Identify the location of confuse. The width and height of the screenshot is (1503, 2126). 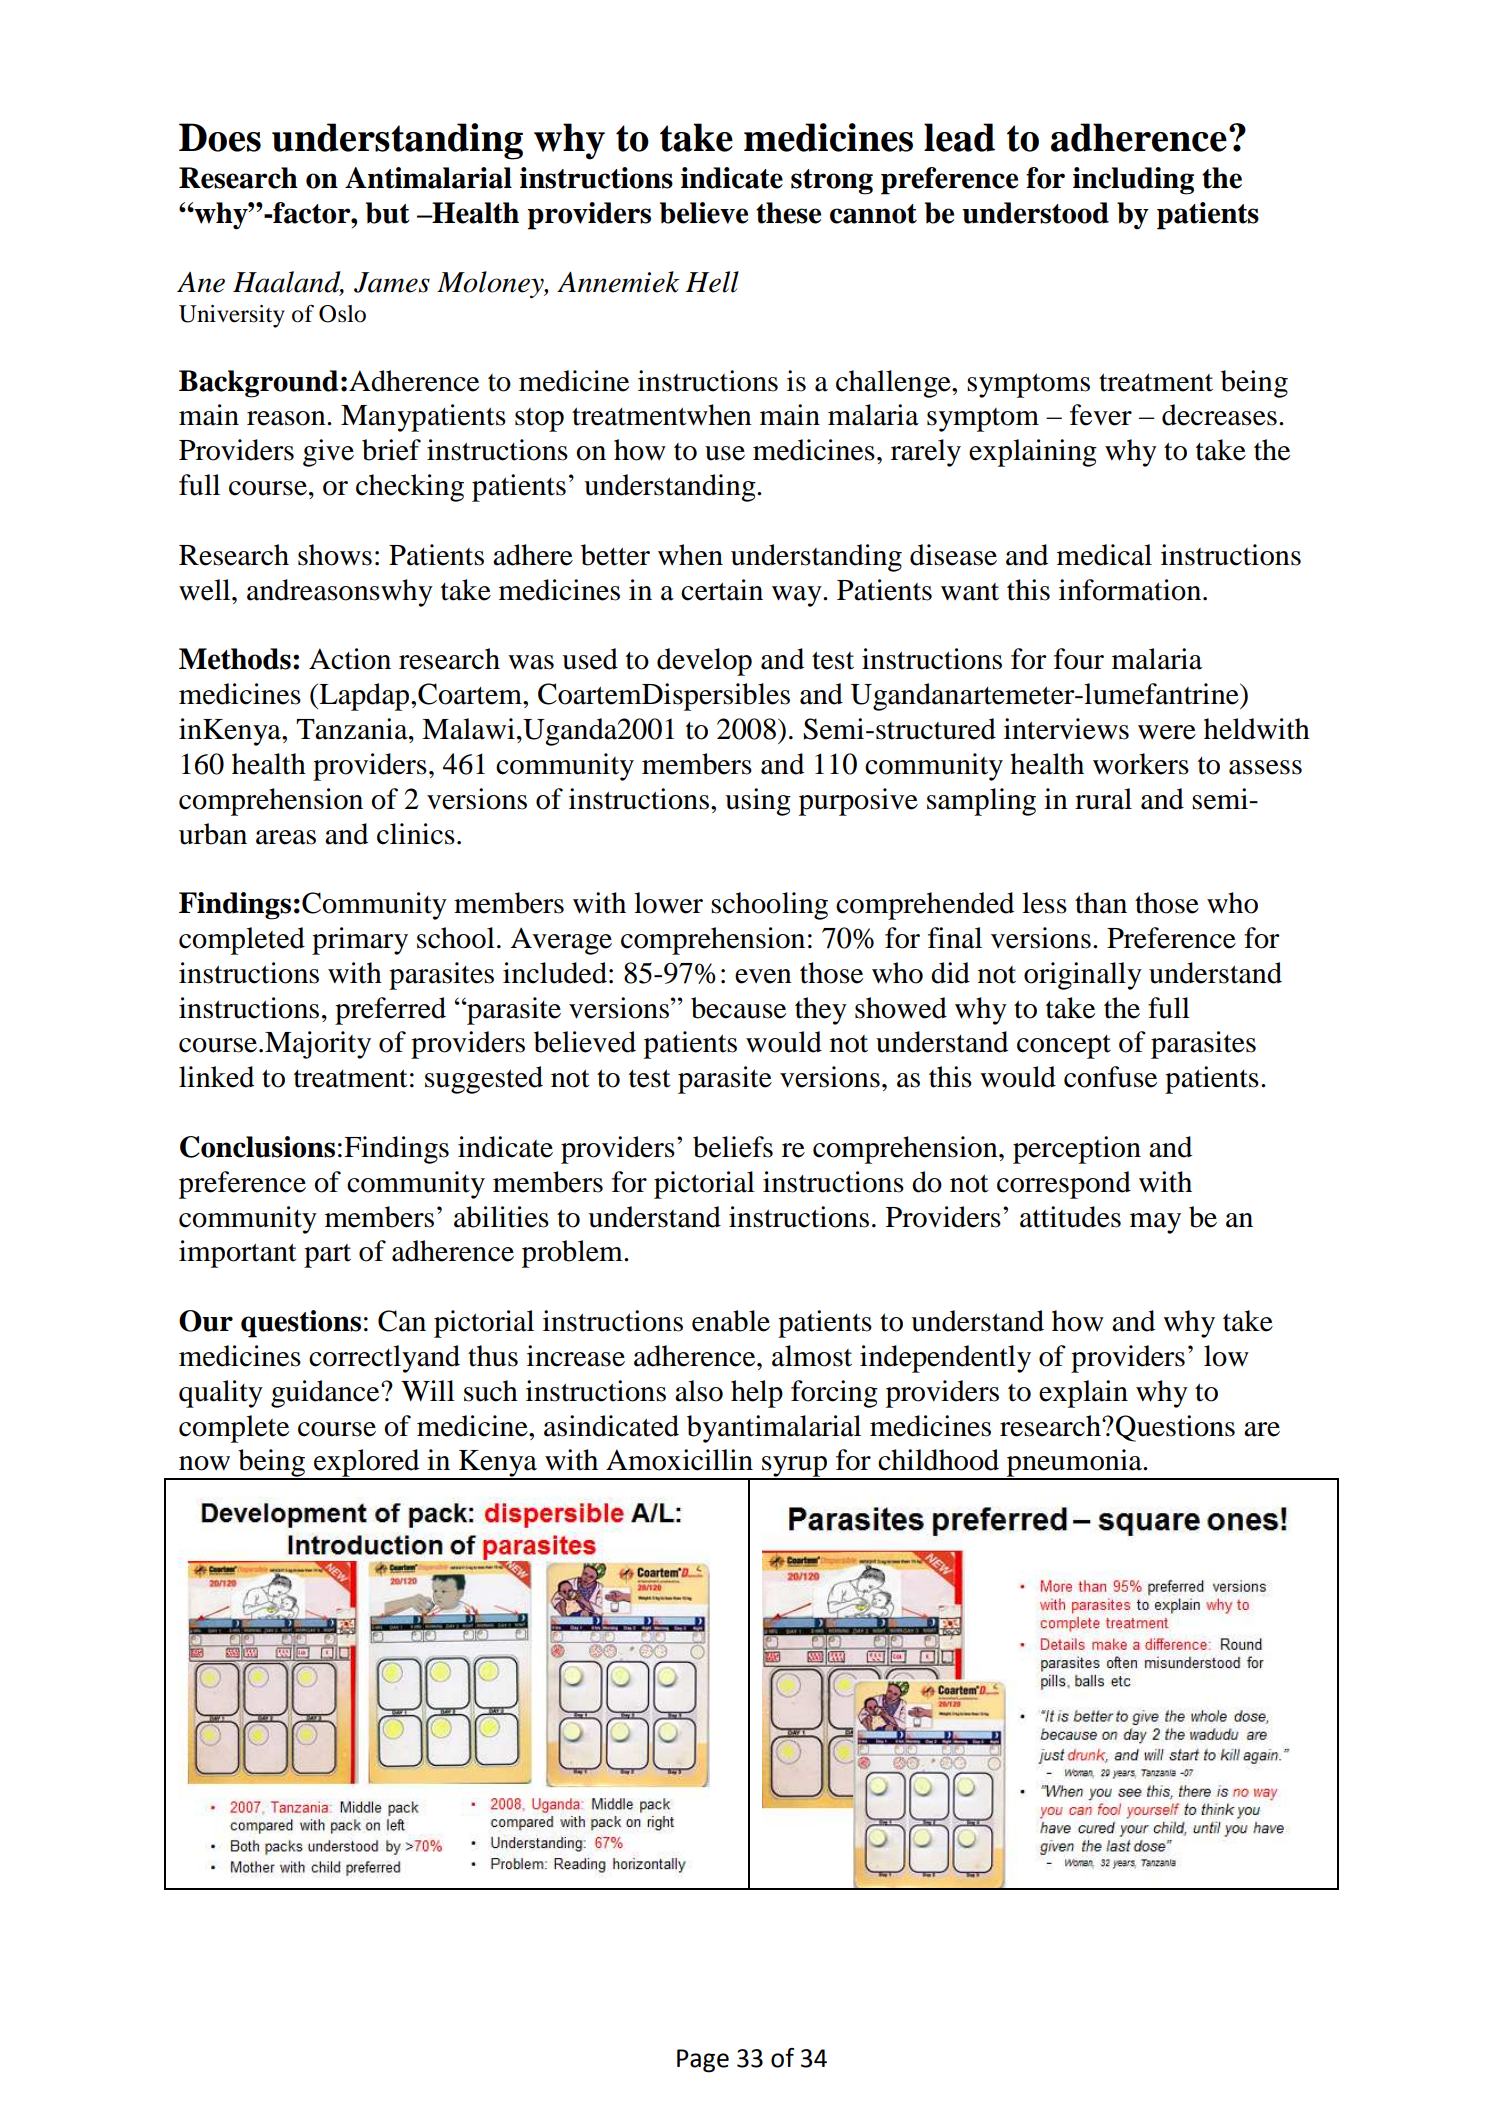
(1110, 1077).
